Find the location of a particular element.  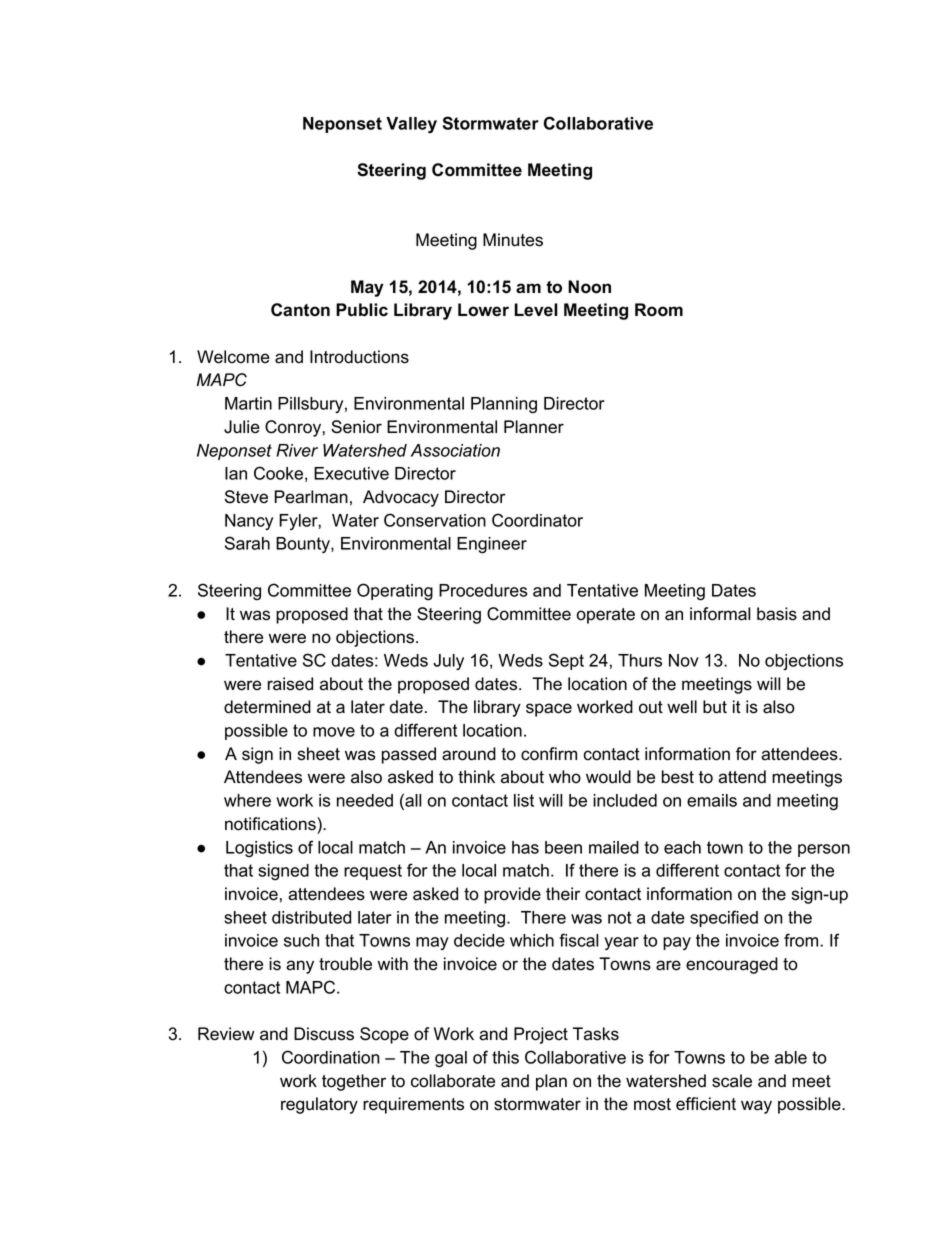

regulatory is located at coordinates (319, 1105).
